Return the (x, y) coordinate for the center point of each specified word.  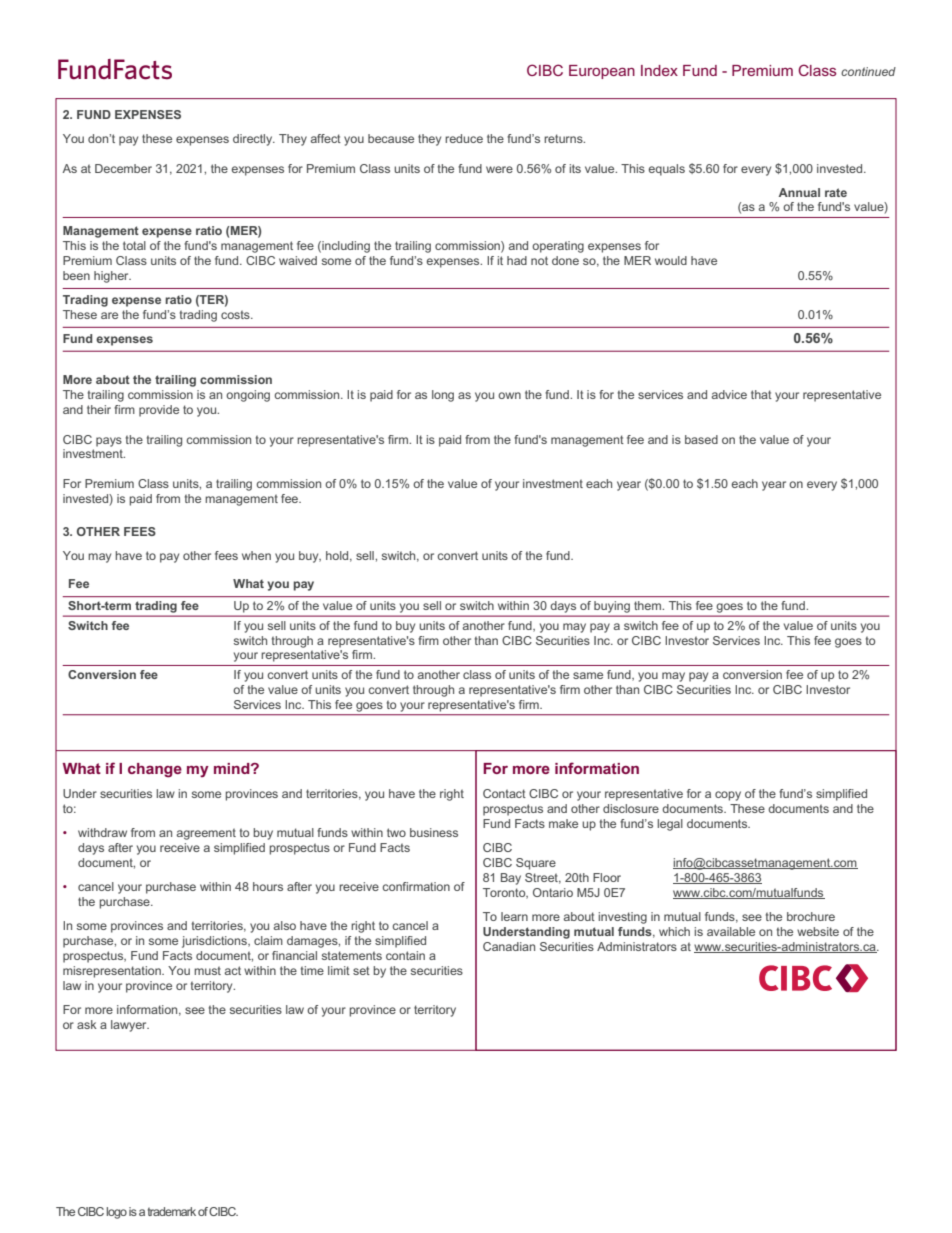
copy (728, 796)
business (434, 832)
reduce (464, 138)
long (443, 396)
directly (254, 140)
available (731, 931)
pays (109, 442)
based (701, 439)
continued (868, 71)
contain (405, 955)
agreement (206, 834)
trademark (172, 1211)
